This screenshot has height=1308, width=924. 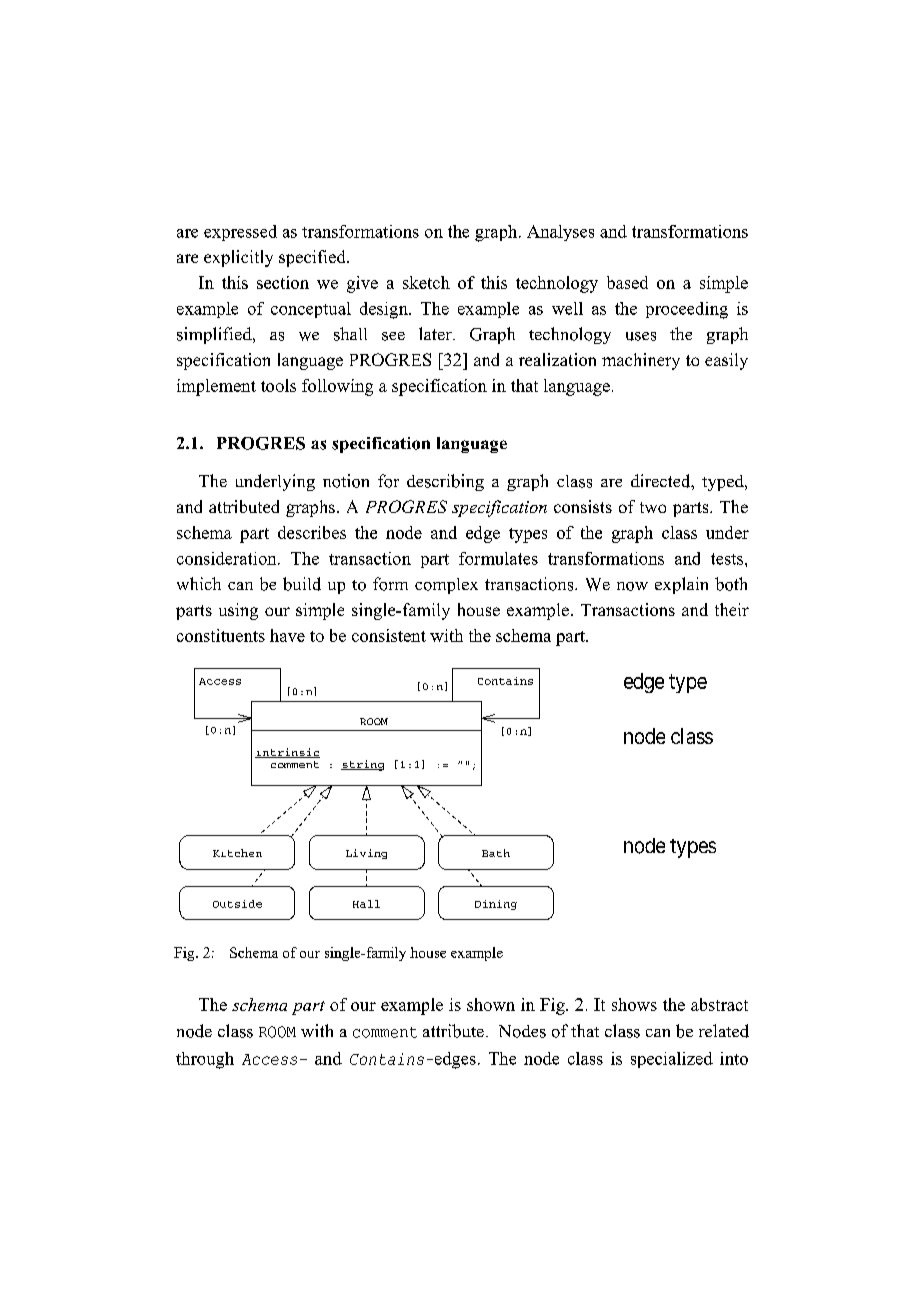 I want to click on through, so click(x=205, y=1060).
